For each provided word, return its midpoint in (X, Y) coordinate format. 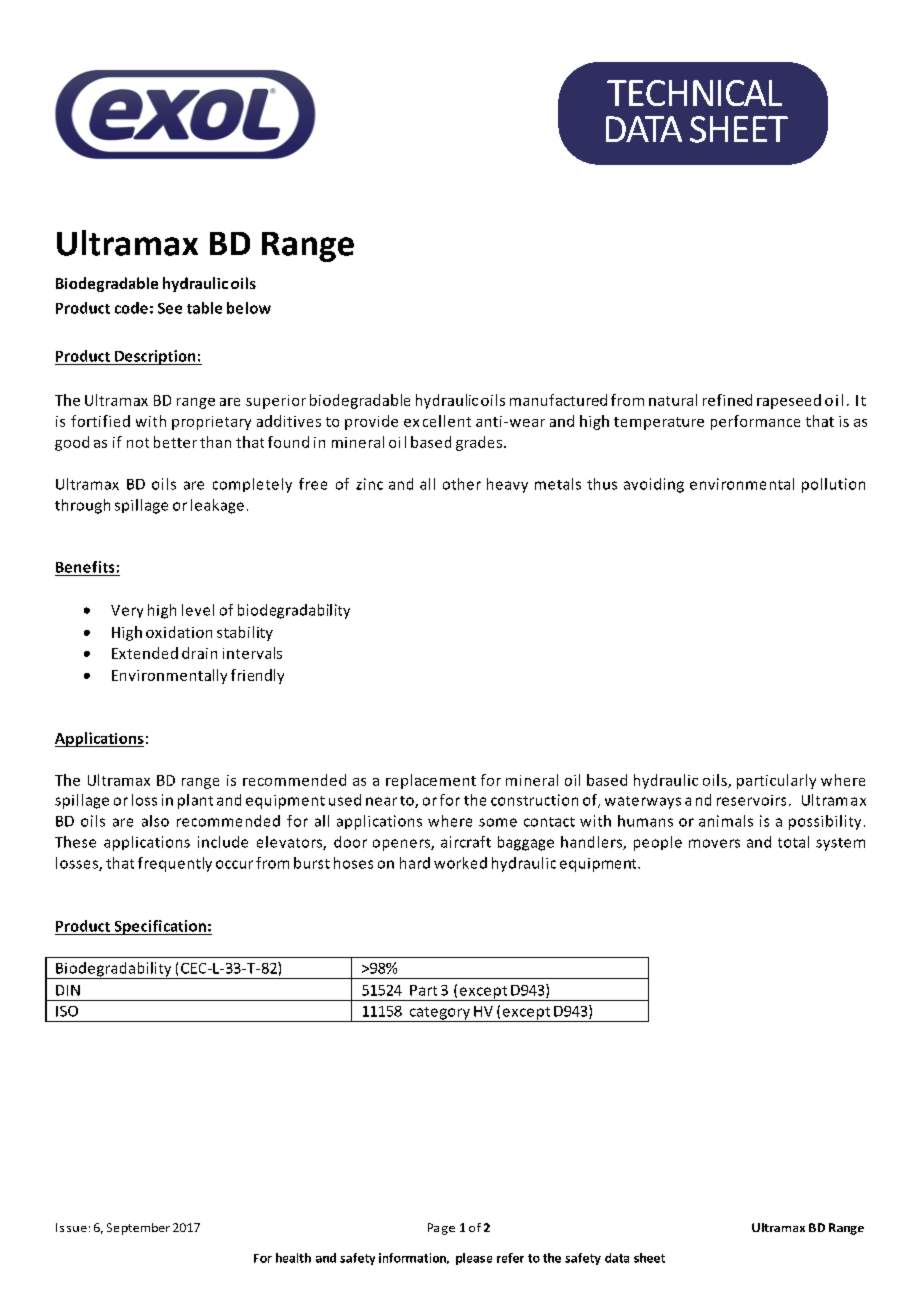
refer (510, 1258)
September (138, 1229)
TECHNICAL (694, 93)
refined (727, 400)
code (131, 308)
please (474, 1259)
